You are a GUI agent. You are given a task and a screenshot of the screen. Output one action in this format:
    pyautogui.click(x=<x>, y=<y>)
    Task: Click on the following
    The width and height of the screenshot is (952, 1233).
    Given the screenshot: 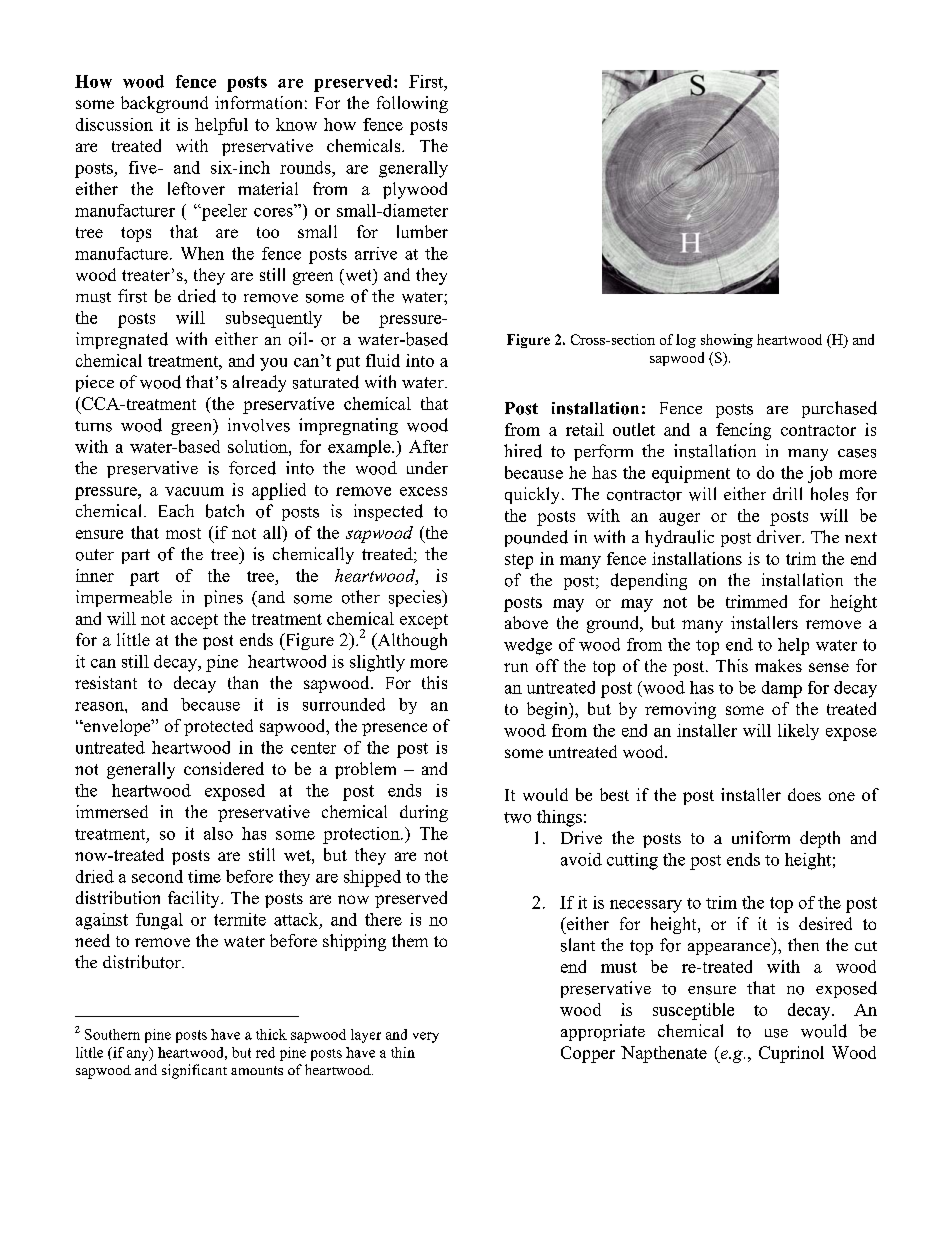 What is the action you would take?
    pyautogui.click(x=412, y=104)
